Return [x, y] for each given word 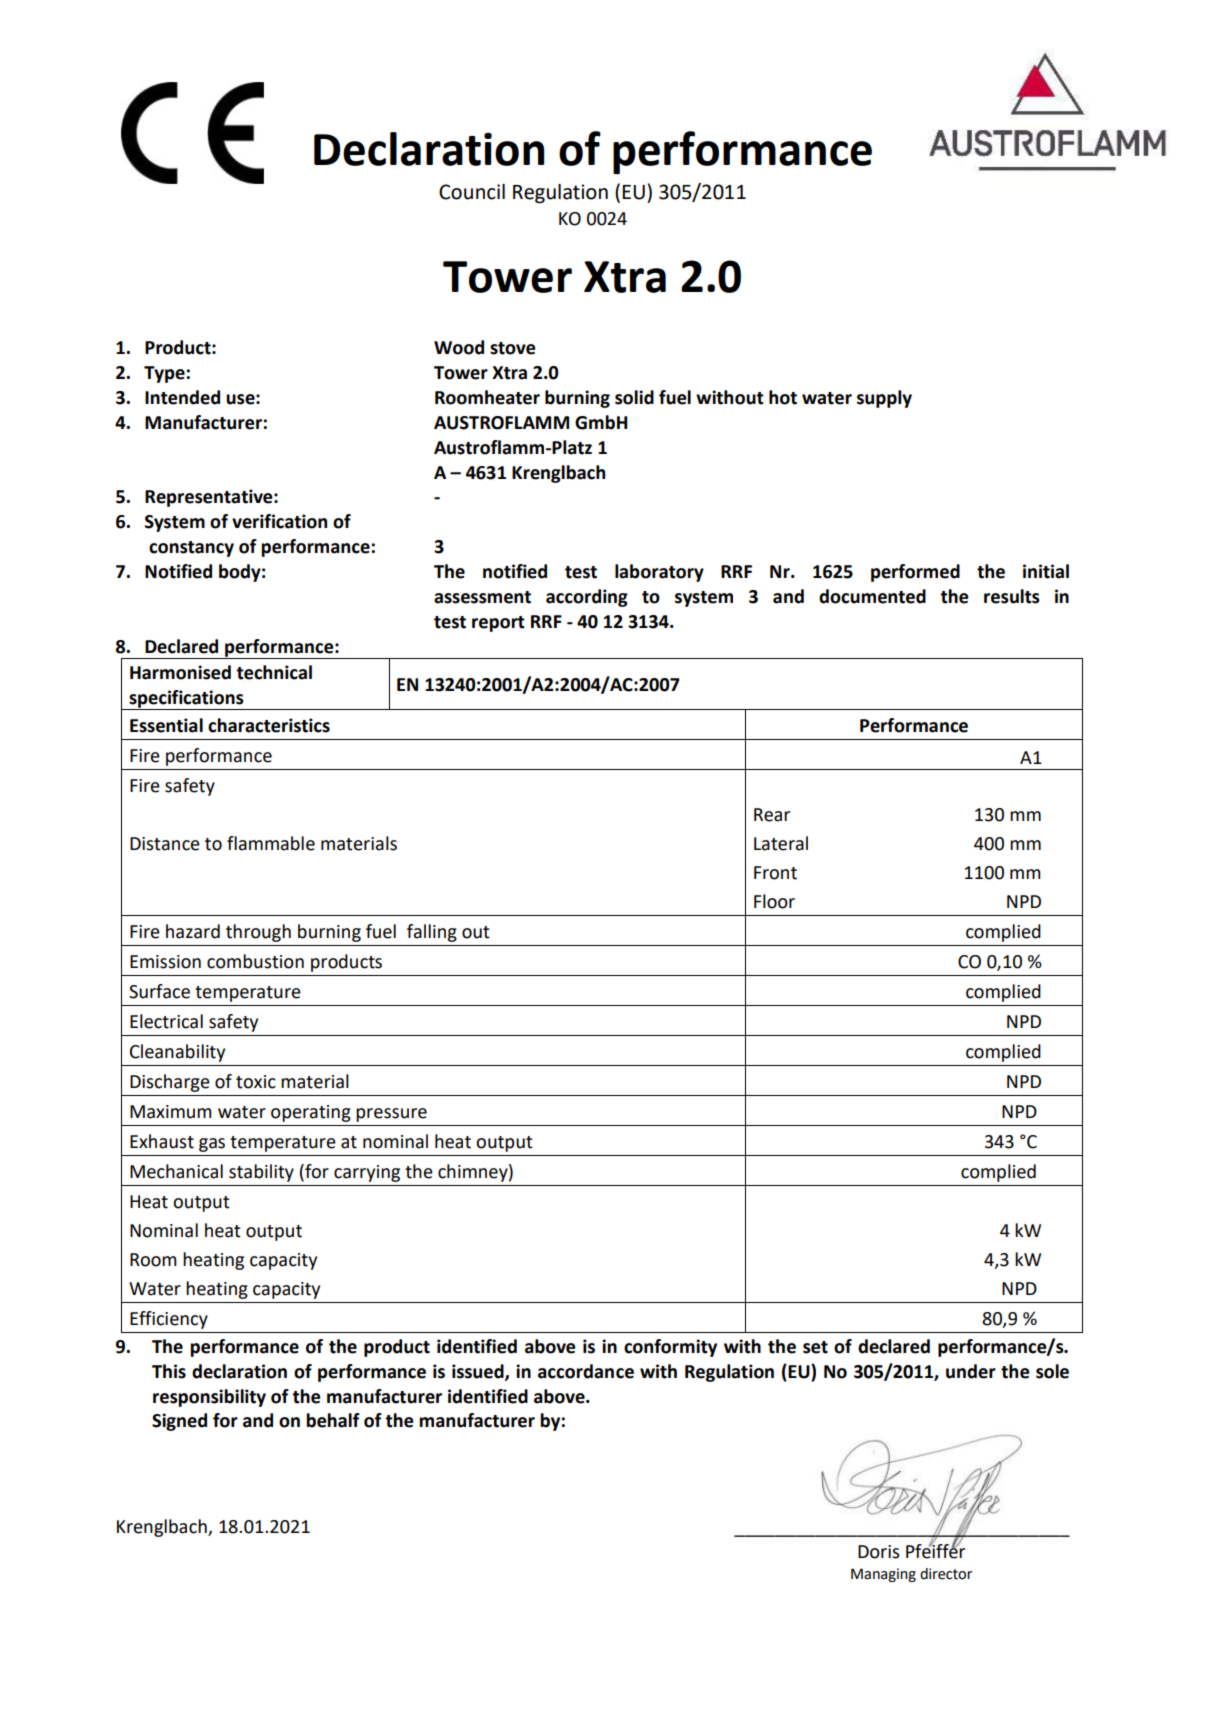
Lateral [781, 843]
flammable [271, 843]
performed [915, 573]
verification [279, 521]
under [971, 1371]
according [587, 598]
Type [164, 374]
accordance [586, 1371]
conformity [670, 1348]
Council [472, 192]
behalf [333, 1420]
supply [884, 399]
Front [775, 873]
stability [261, 1173]
